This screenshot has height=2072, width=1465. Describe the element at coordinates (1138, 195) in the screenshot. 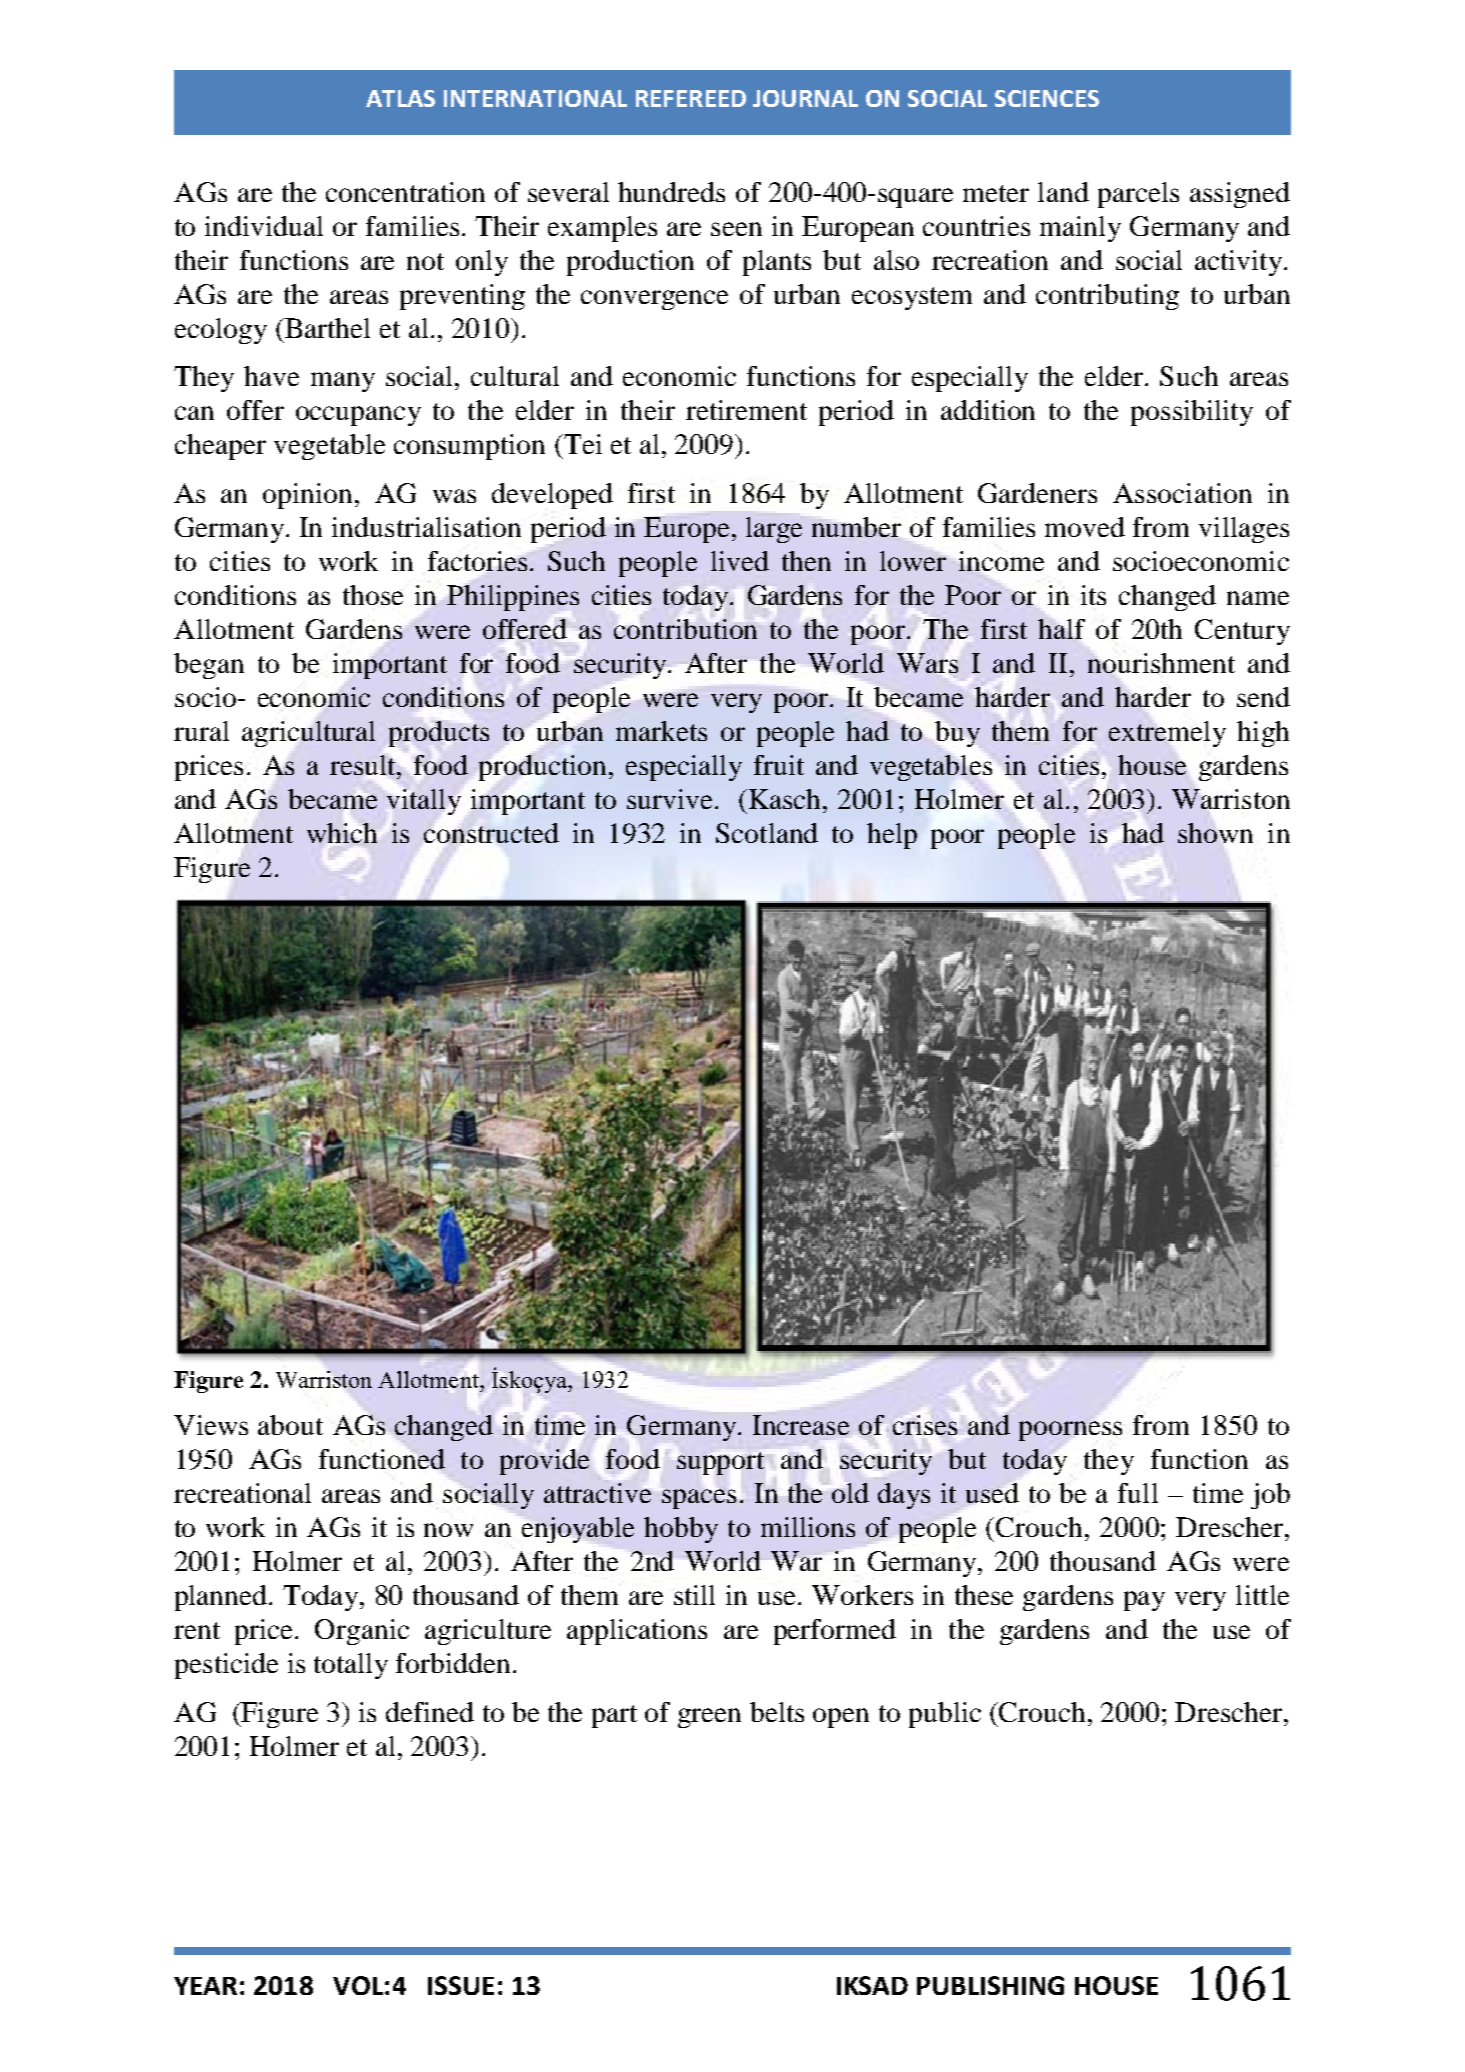

I see `parcels` at that location.
